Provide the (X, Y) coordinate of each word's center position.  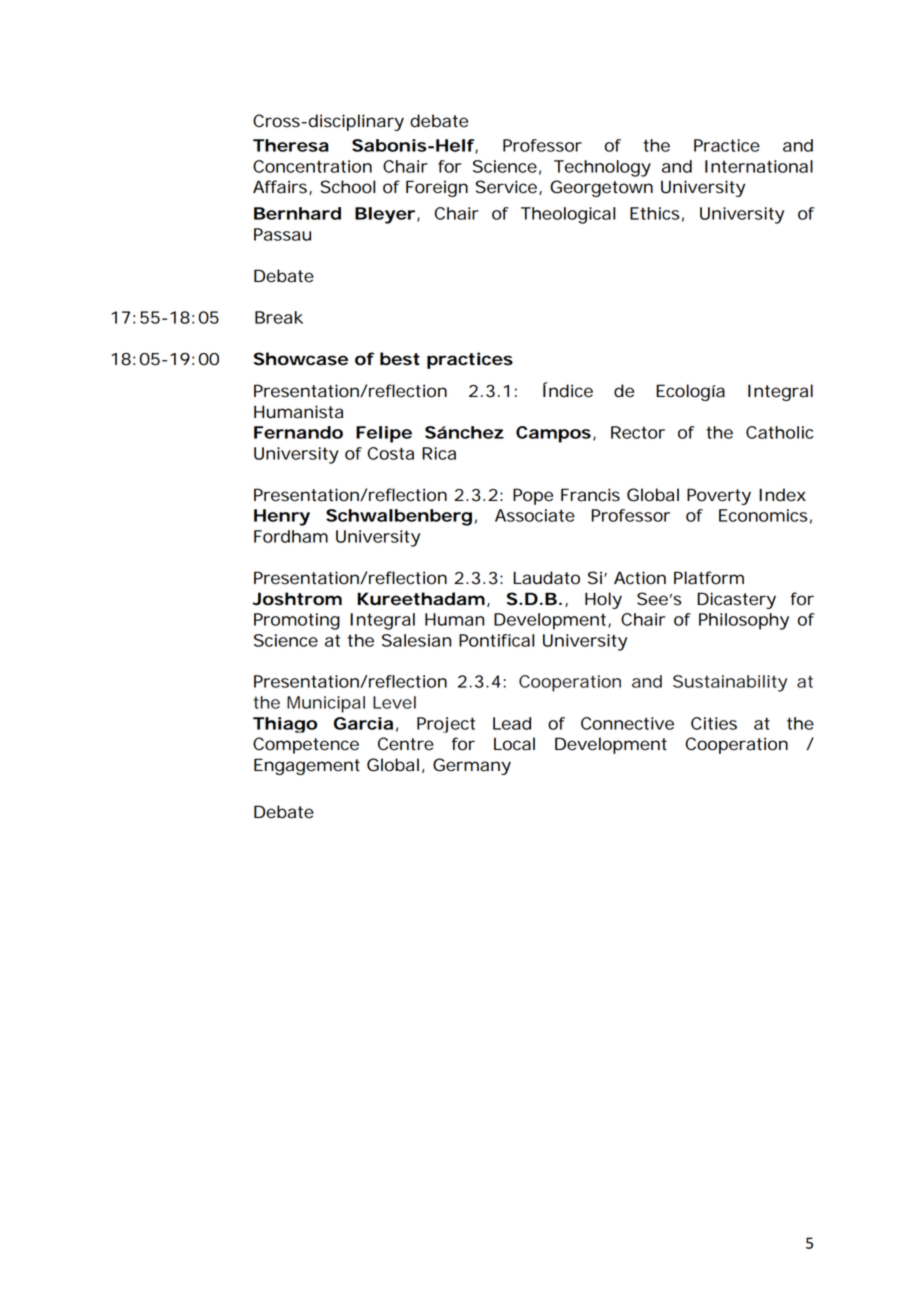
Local (514, 744)
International (759, 166)
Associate (535, 515)
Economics (763, 515)
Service (506, 187)
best (400, 359)
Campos (553, 434)
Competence (306, 745)
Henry (282, 517)
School (348, 187)
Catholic (779, 432)
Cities (714, 723)
